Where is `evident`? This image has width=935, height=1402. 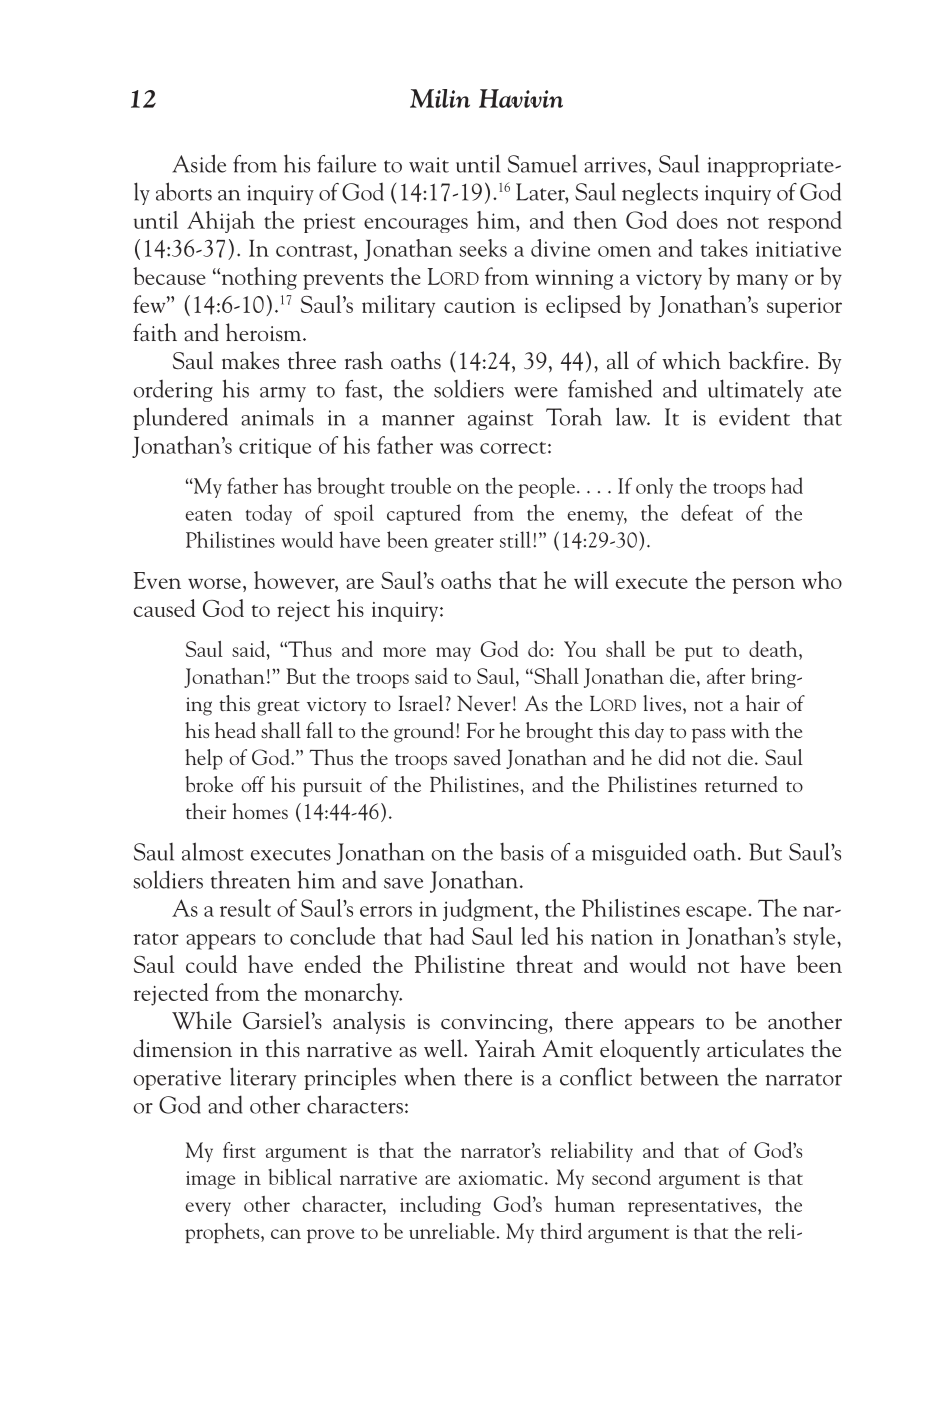 evident is located at coordinates (754, 416).
